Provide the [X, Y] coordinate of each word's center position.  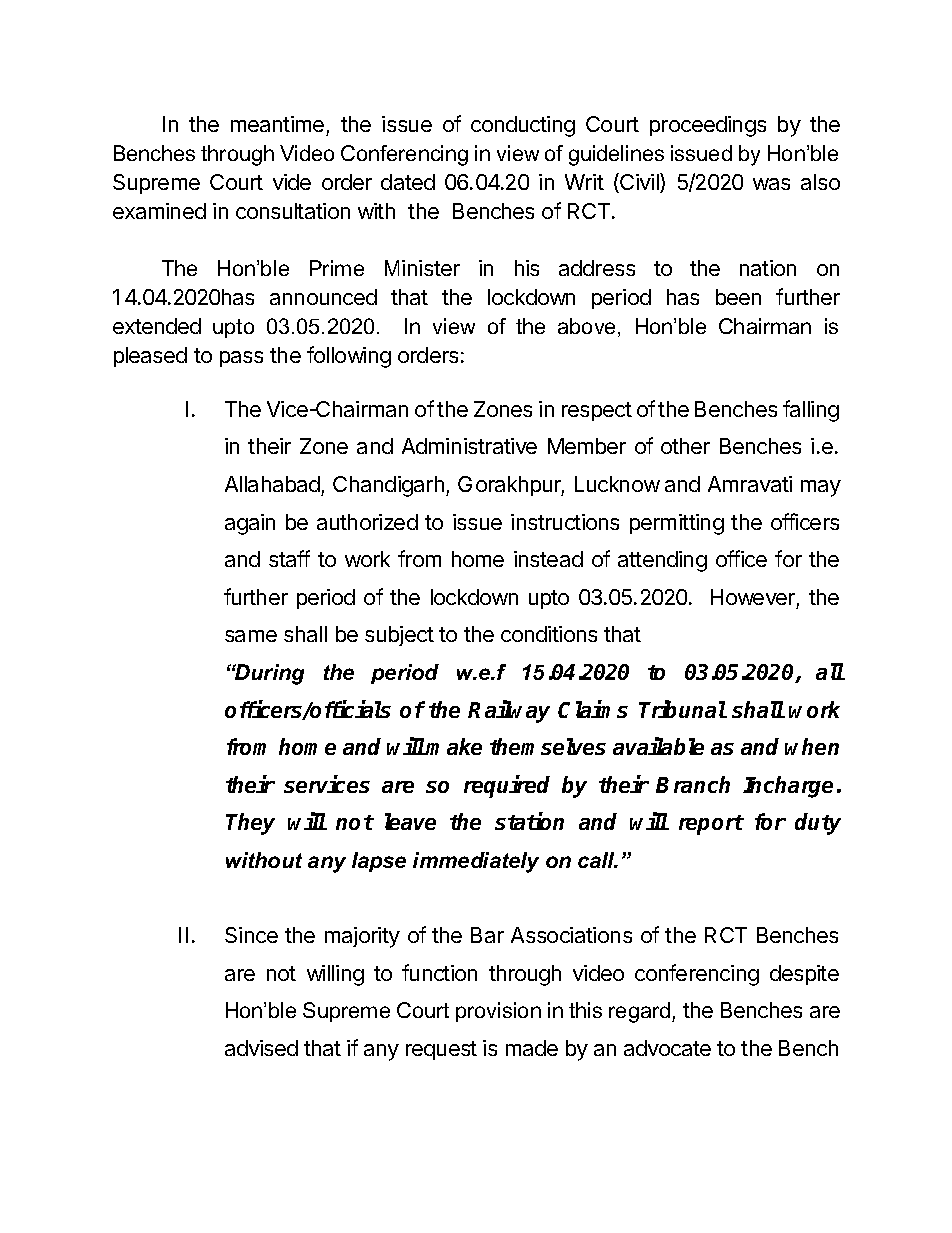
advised [261, 1048]
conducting [523, 126]
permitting [677, 524]
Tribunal [683, 709]
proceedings [708, 126]
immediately [476, 862]
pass [241, 359]
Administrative [469, 446]
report [711, 825]
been [738, 297]
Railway [509, 711]
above [588, 327]
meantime [279, 126]
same [251, 636]
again [250, 524]
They [250, 824]
